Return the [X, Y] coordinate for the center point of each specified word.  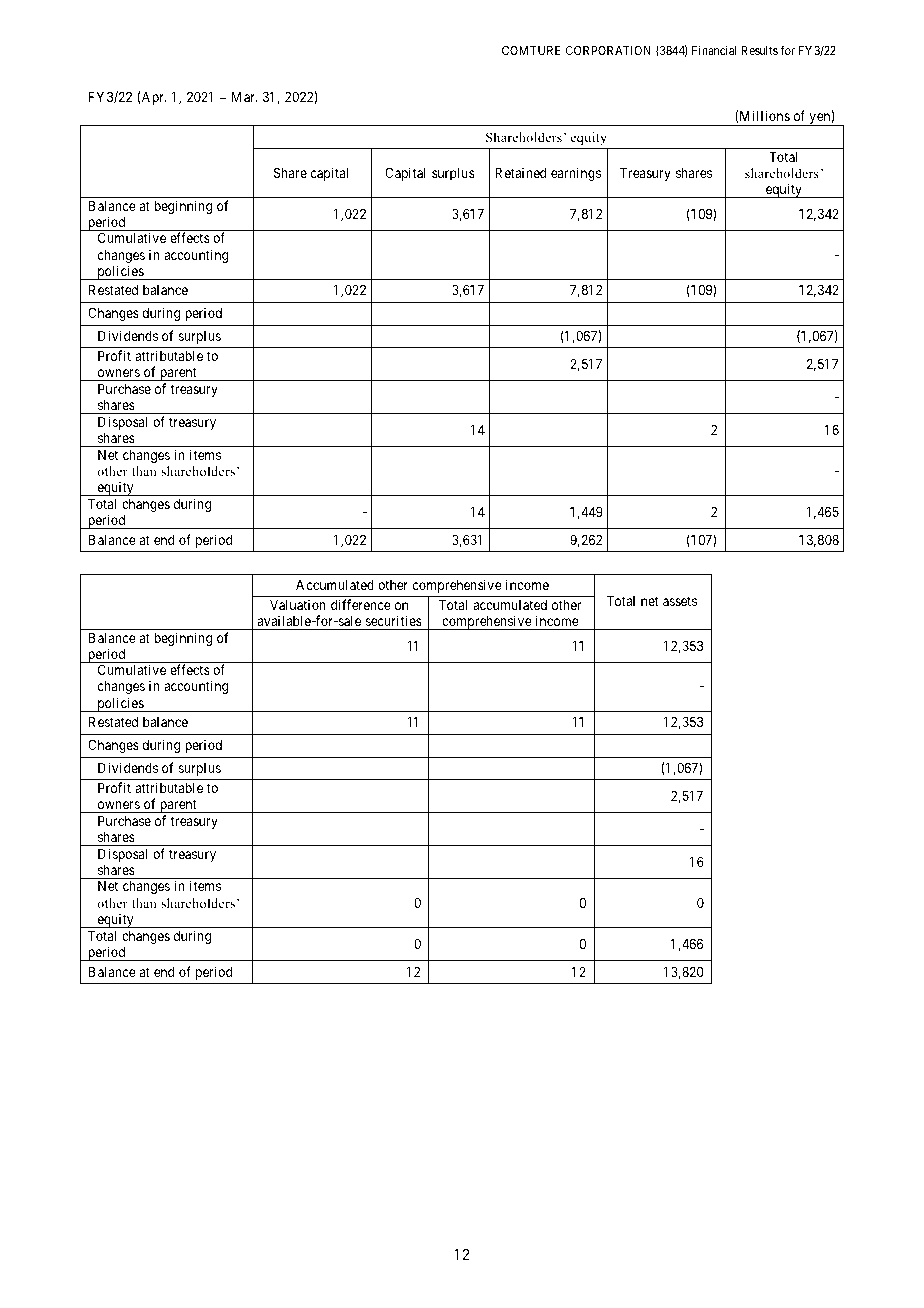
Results [759, 50]
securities [394, 620]
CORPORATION [608, 50]
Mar [244, 97]
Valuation [298, 604]
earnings [576, 174]
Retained [520, 172]
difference [361, 604]
